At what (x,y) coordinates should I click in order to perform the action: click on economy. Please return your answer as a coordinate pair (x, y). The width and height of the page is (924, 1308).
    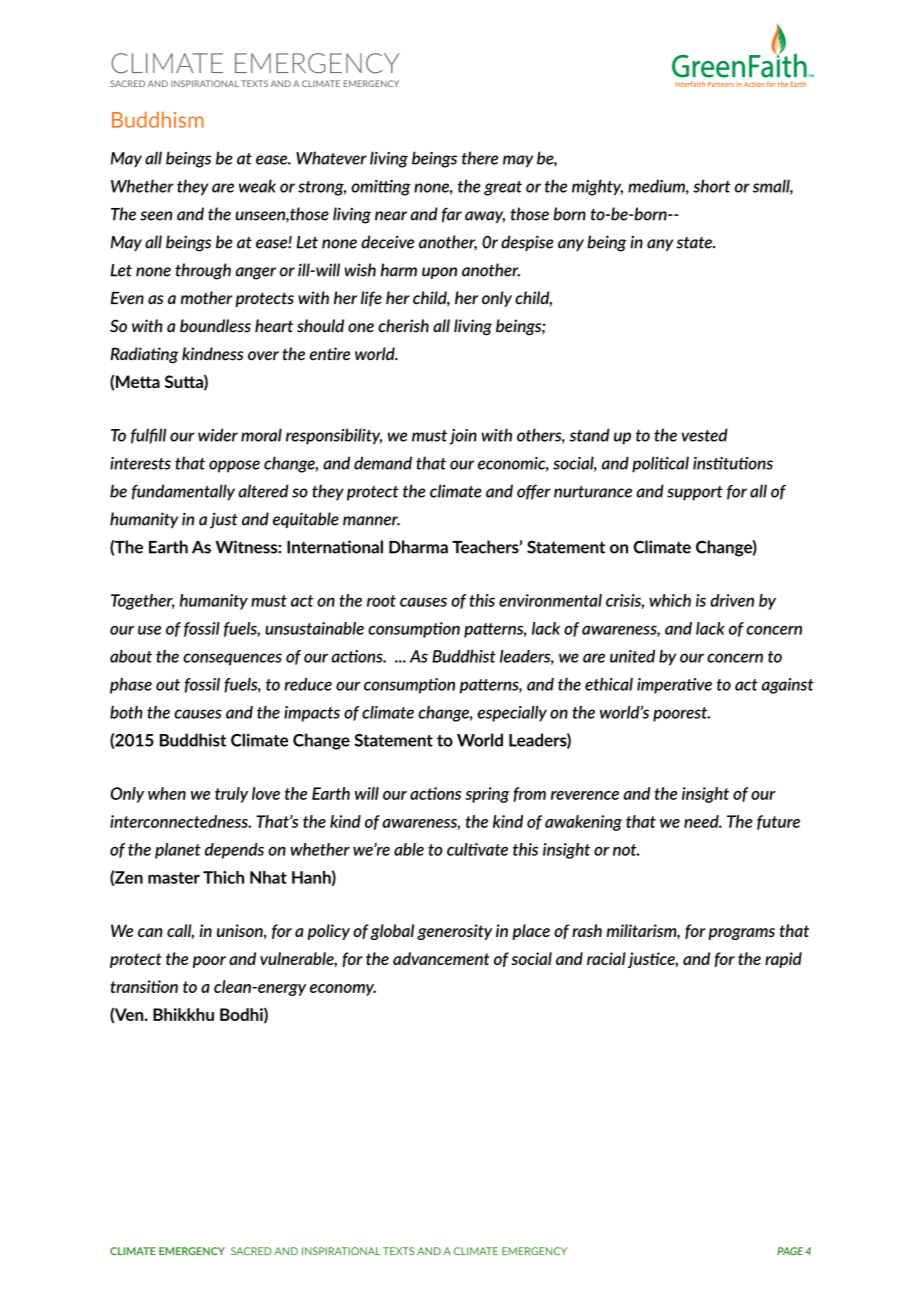
    Looking at the image, I should click on (343, 990).
